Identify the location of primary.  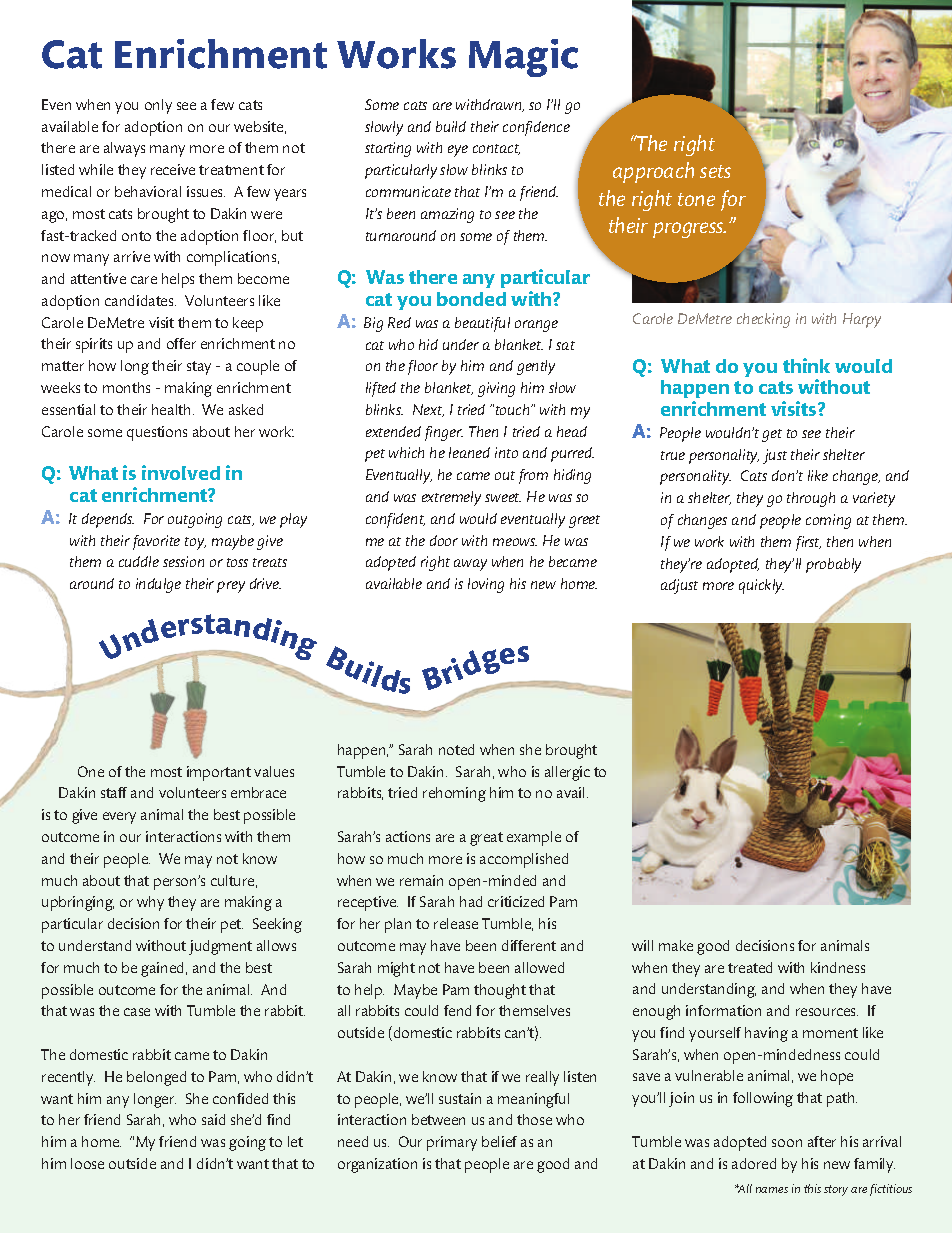
(452, 1143).
